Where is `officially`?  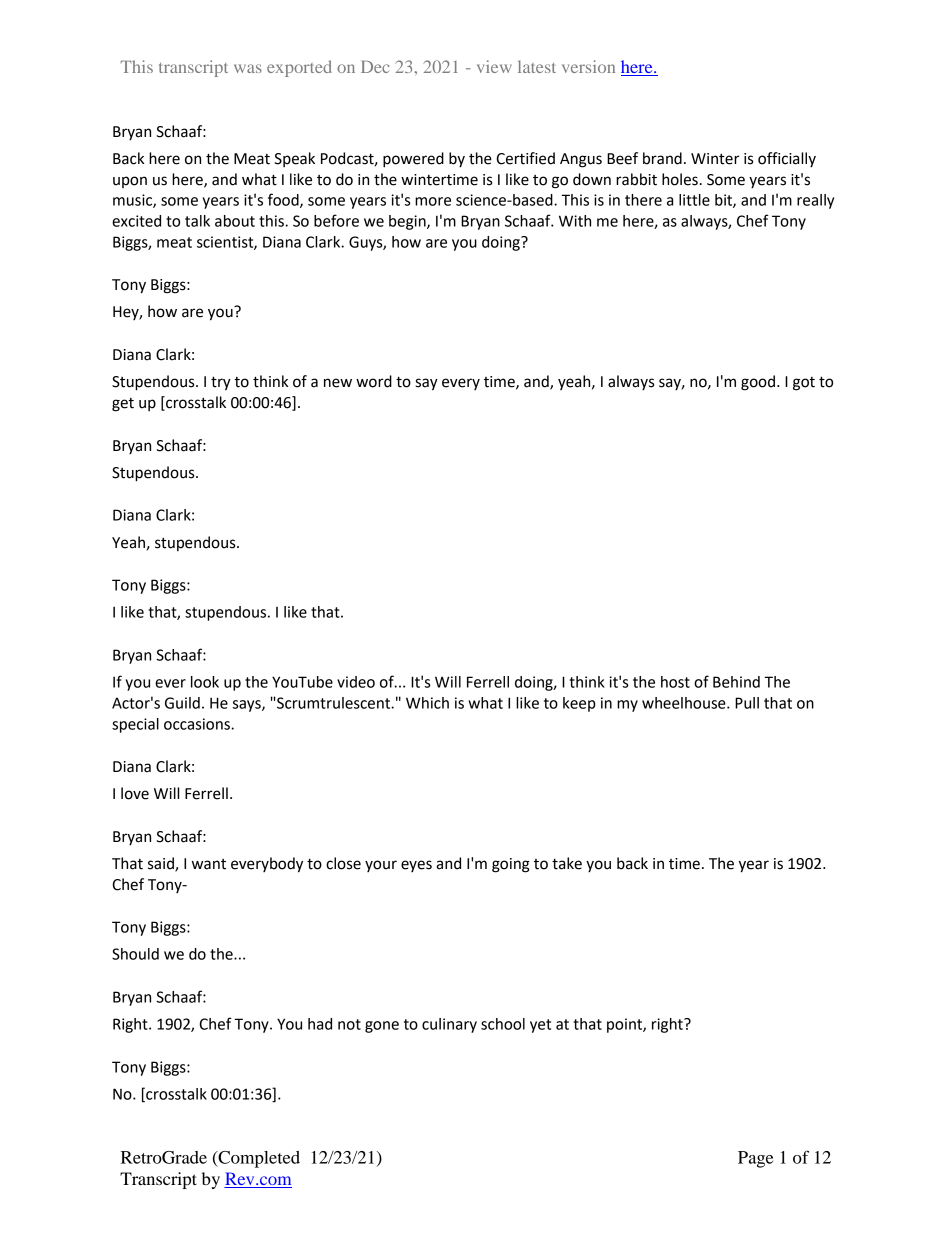
officially is located at coordinates (787, 159).
